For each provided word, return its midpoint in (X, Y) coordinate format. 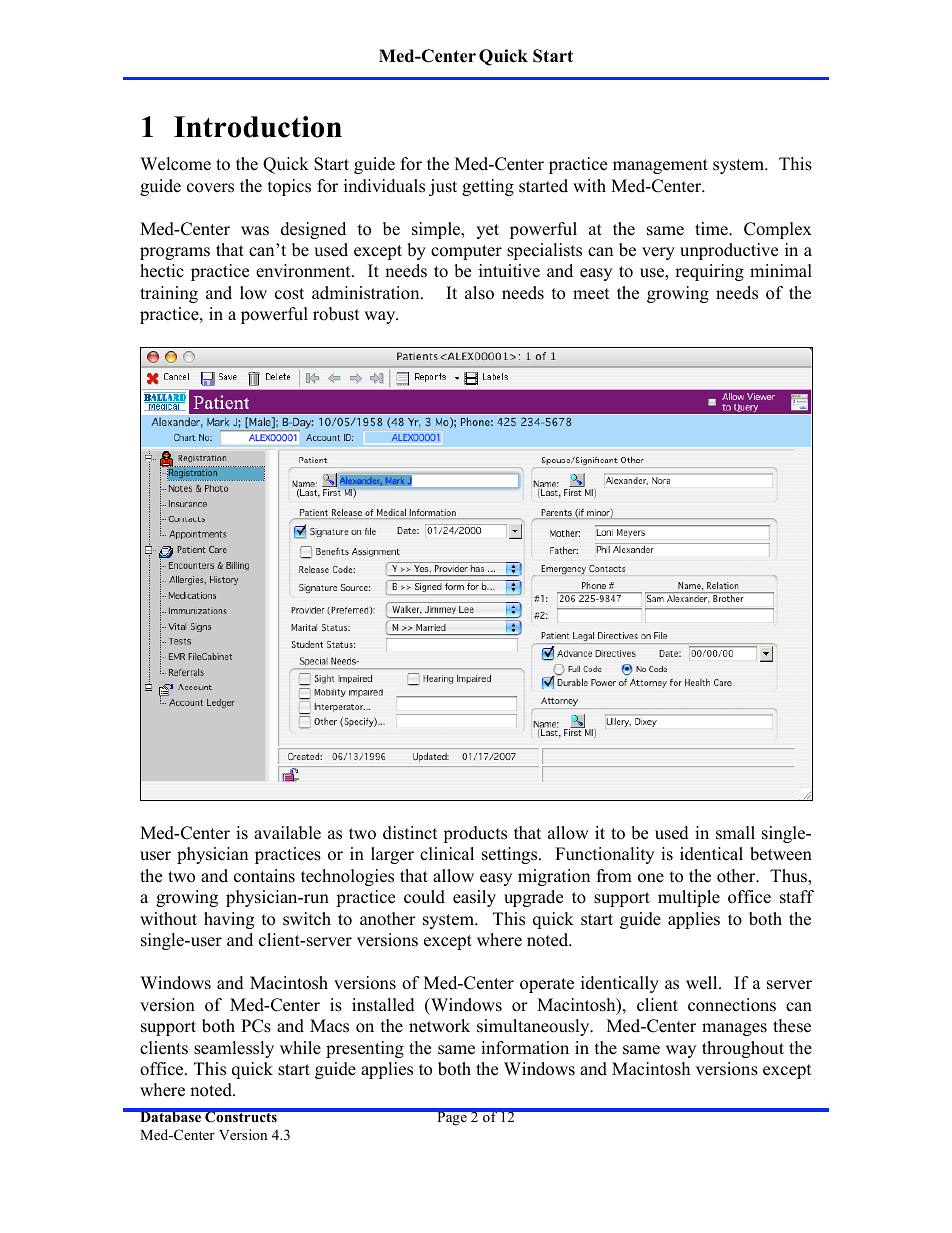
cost (289, 294)
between (781, 854)
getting (488, 187)
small (735, 833)
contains (264, 876)
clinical (447, 854)
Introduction (258, 127)
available (287, 833)
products (475, 834)
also (479, 293)
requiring (709, 272)
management (660, 166)
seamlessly (234, 1049)
